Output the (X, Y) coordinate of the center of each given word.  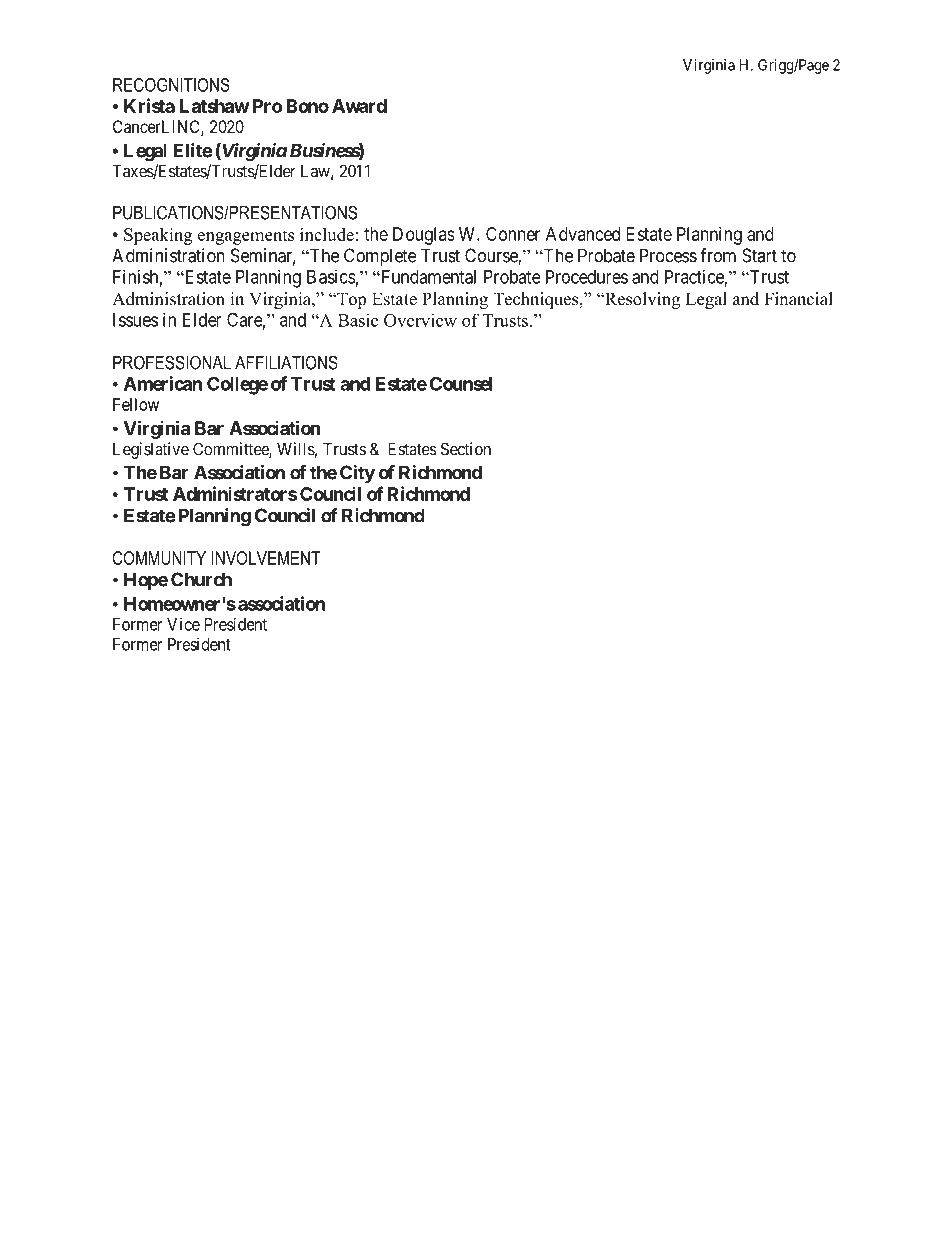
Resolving (641, 300)
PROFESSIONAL (172, 362)
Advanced (583, 234)
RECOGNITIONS (171, 85)
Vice (183, 624)
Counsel (461, 383)
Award (359, 106)
